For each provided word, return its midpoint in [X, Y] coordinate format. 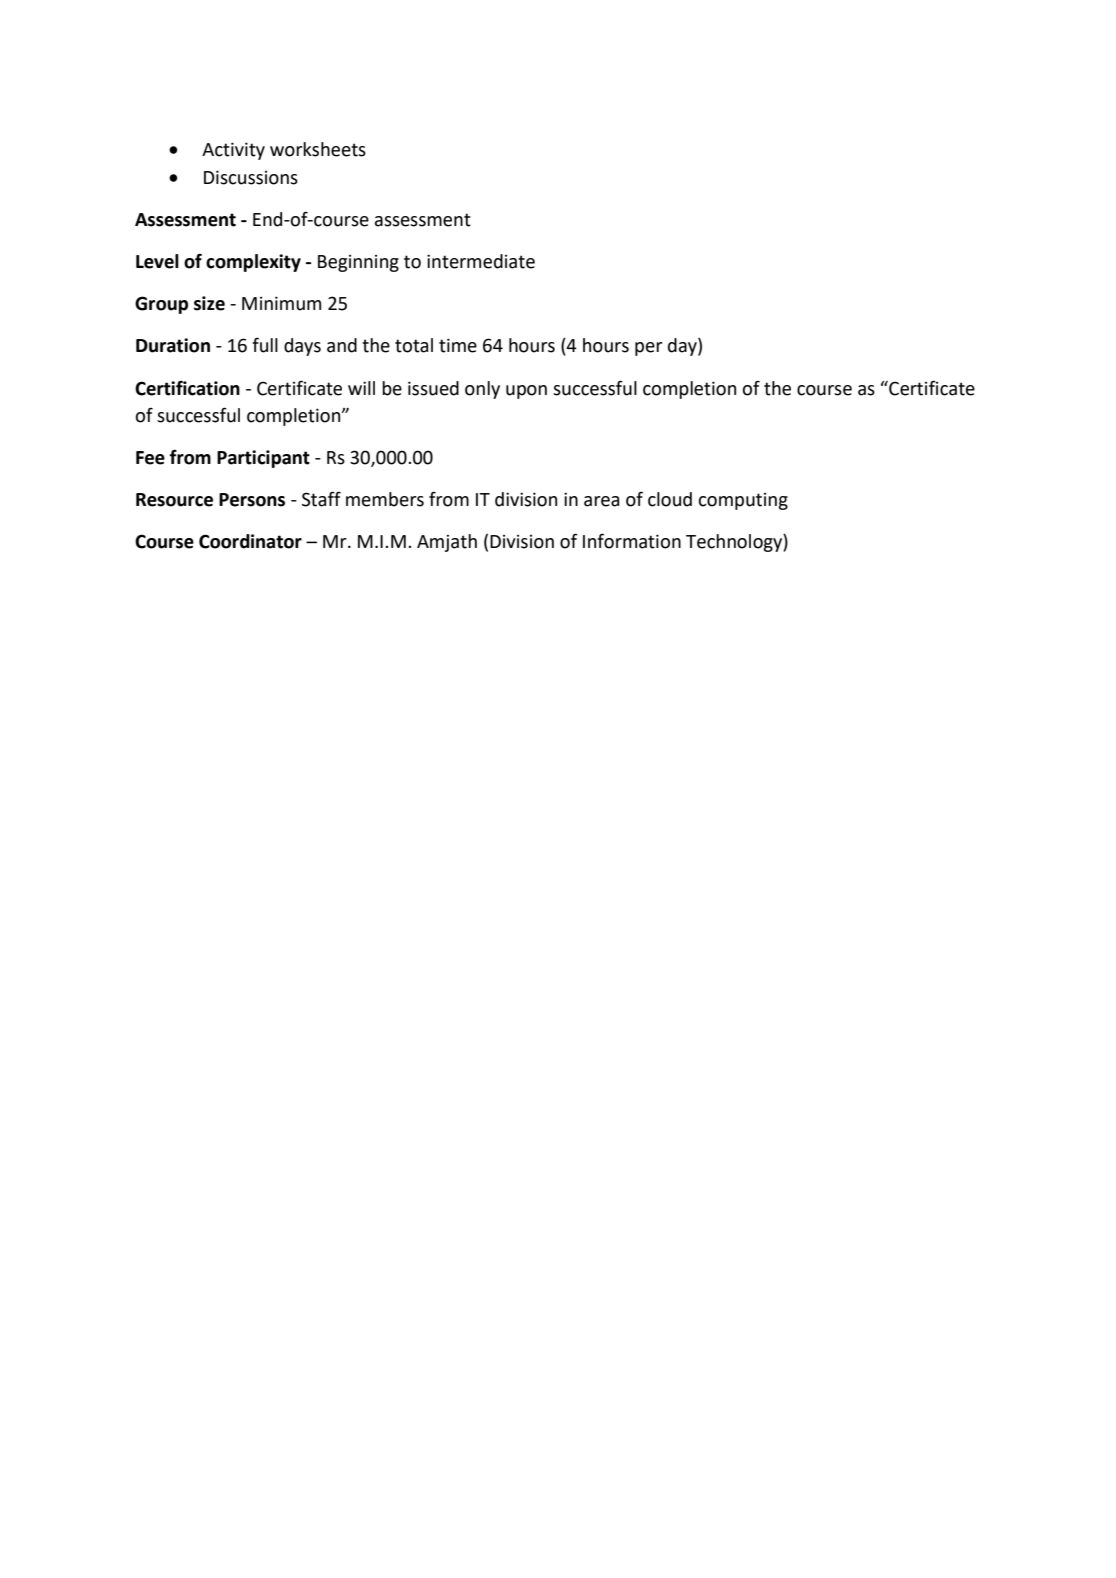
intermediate [481, 261]
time [458, 345]
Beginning [358, 263]
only [482, 390]
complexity [253, 263]
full [265, 345]
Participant [263, 459]
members [385, 499]
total [414, 345]
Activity [233, 151]
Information [632, 541]
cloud [670, 499]
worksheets [318, 149]
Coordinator [250, 541]
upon [526, 392]
